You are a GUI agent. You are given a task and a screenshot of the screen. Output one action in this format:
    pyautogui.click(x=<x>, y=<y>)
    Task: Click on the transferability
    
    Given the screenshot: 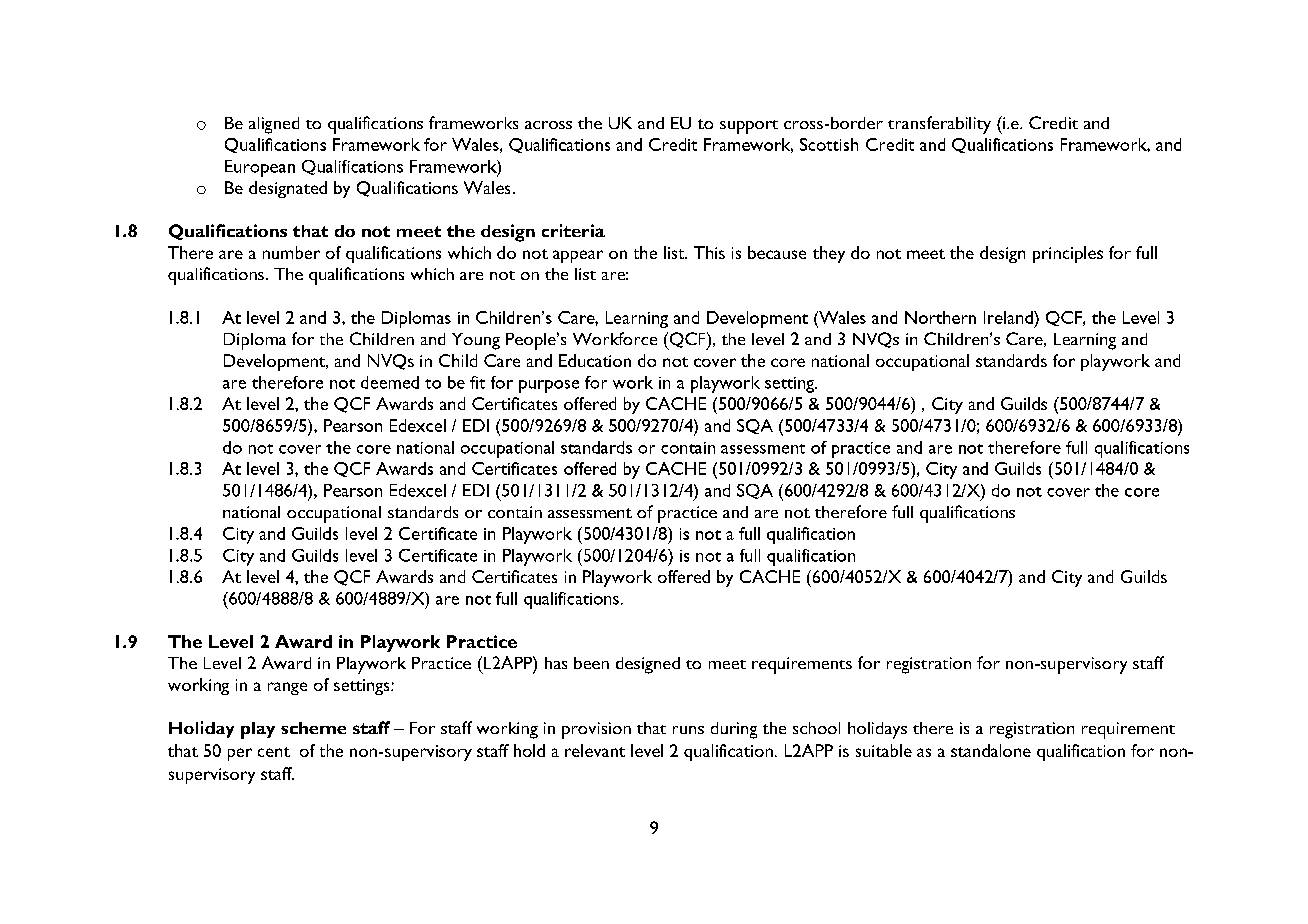 What is the action you would take?
    pyautogui.click(x=939, y=125)
